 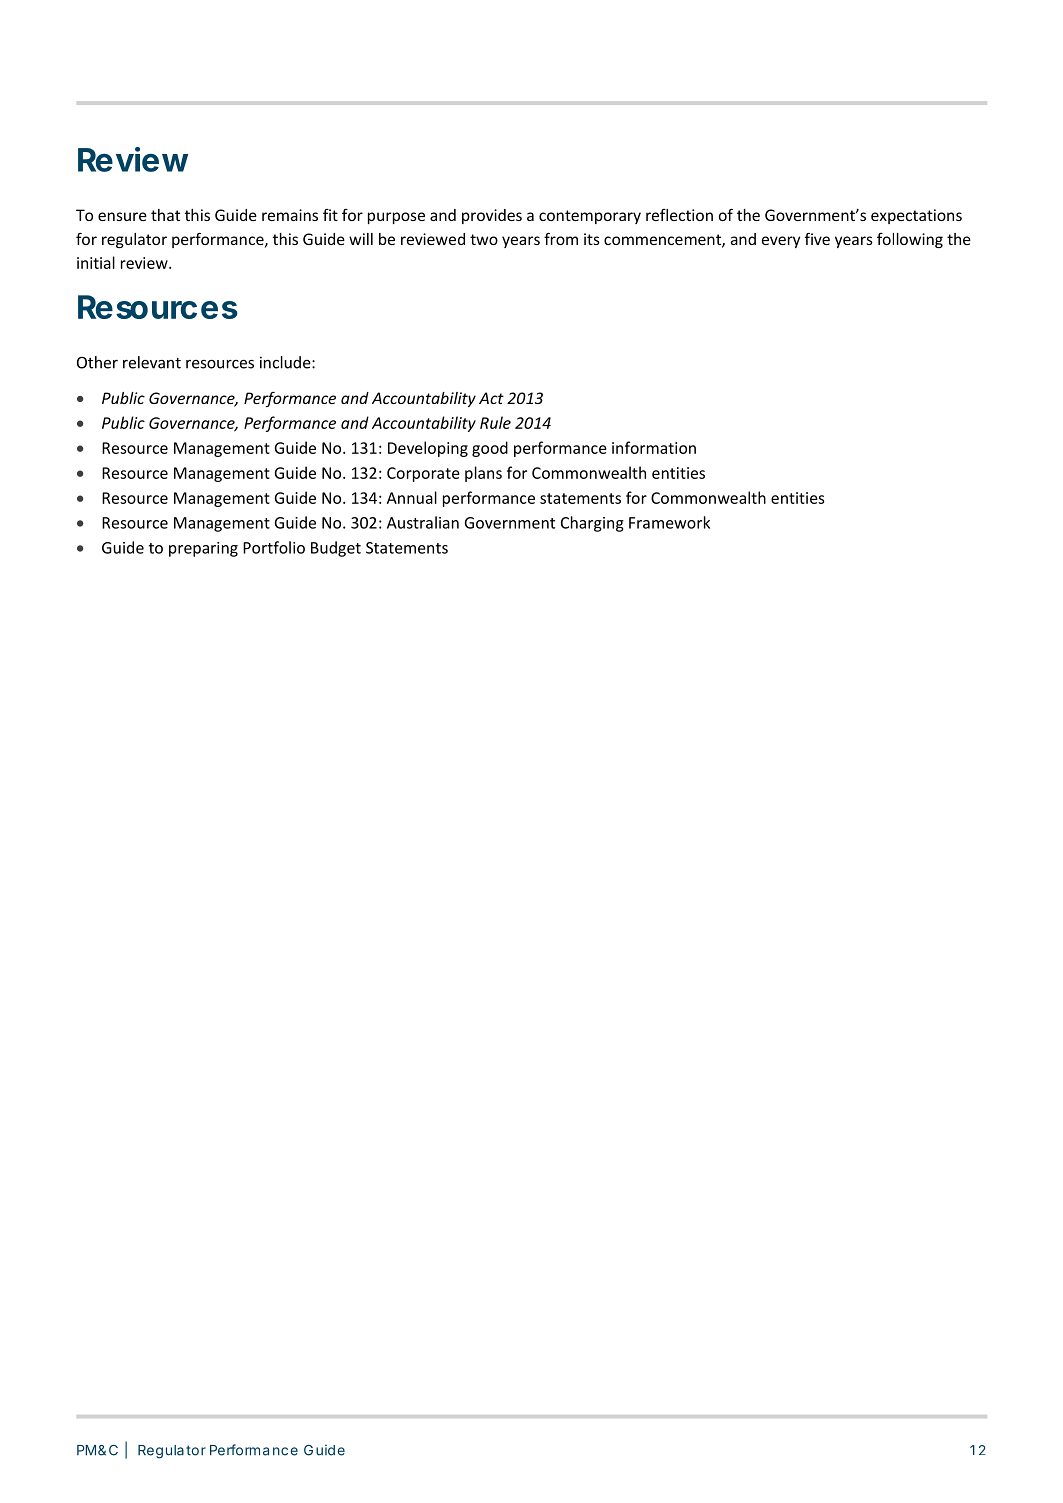 I want to click on include, so click(x=286, y=362).
